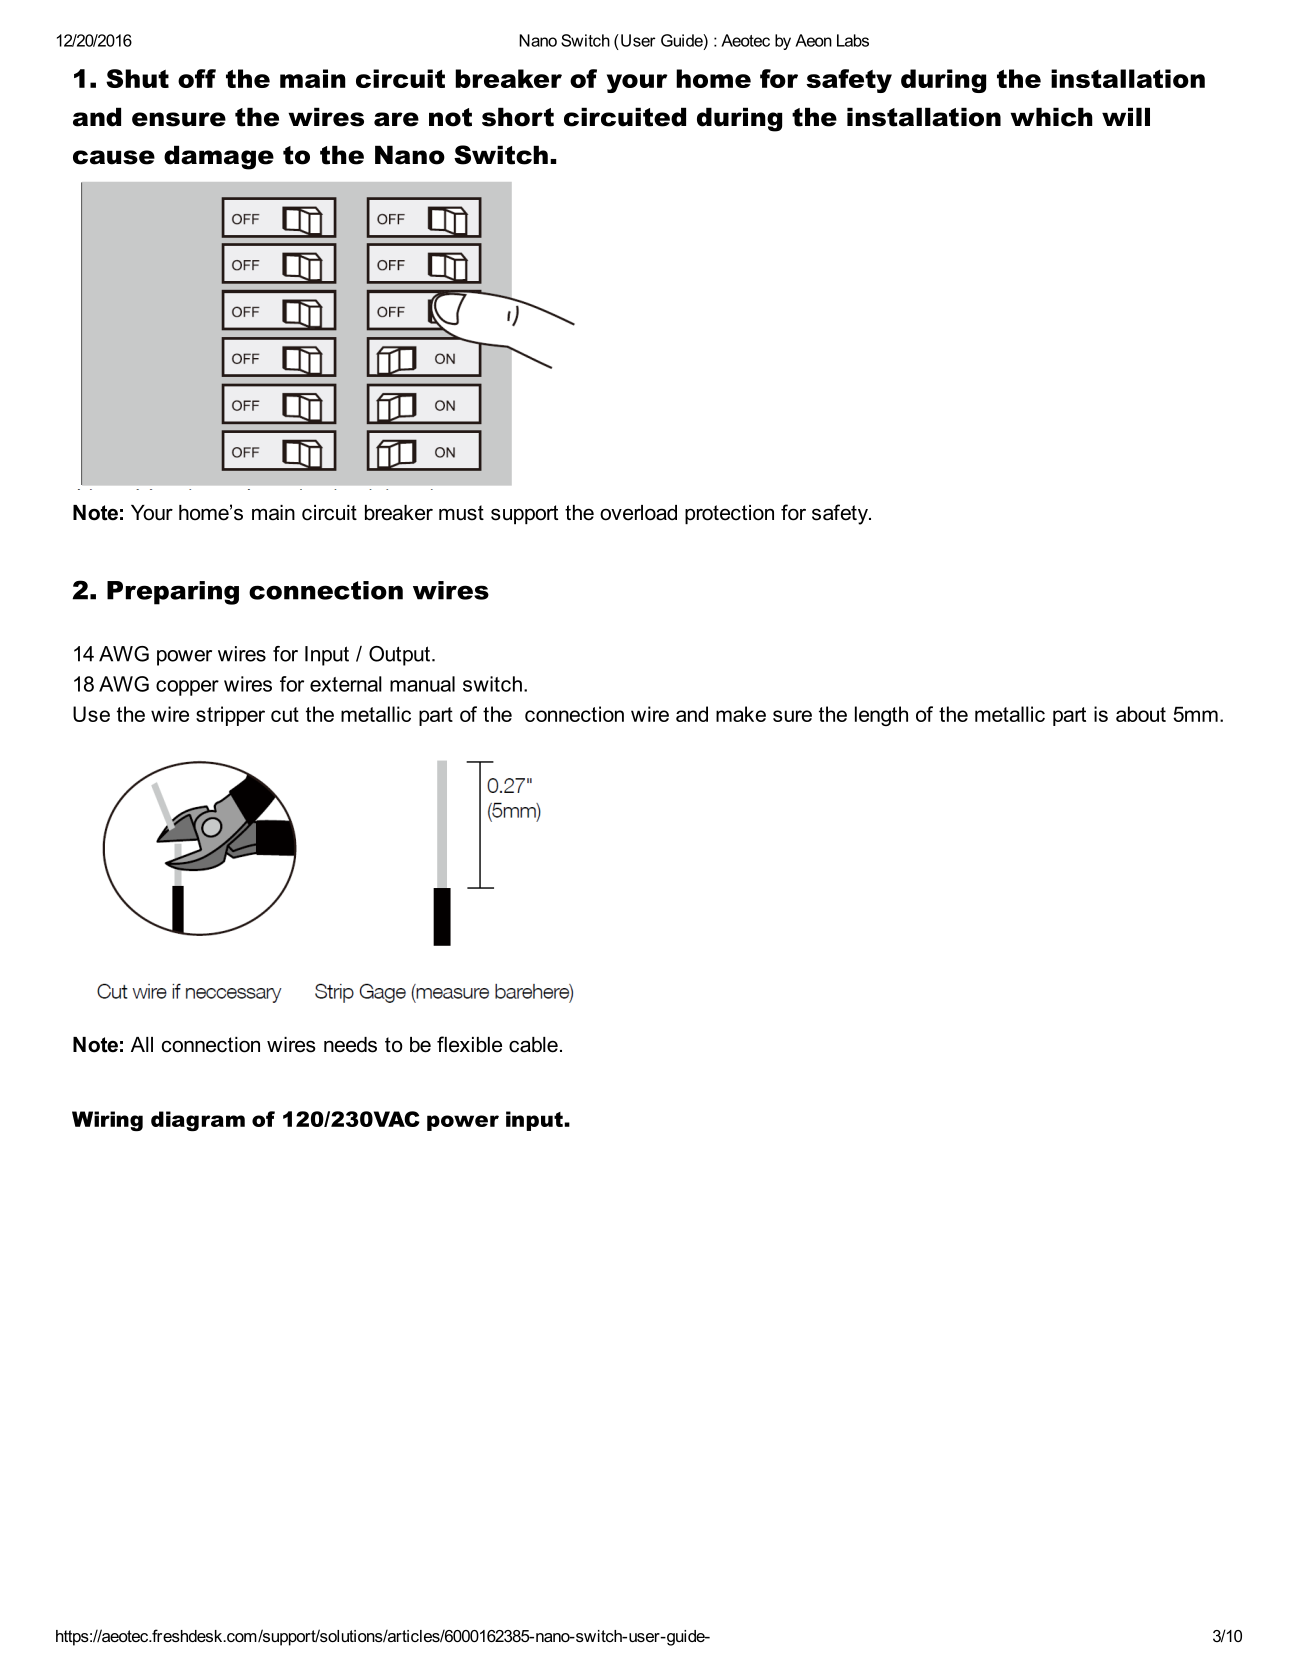 This screenshot has width=1297, height=1678. Describe the element at coordinates (881, 716) in the screenshot. I see `length` at that location.
